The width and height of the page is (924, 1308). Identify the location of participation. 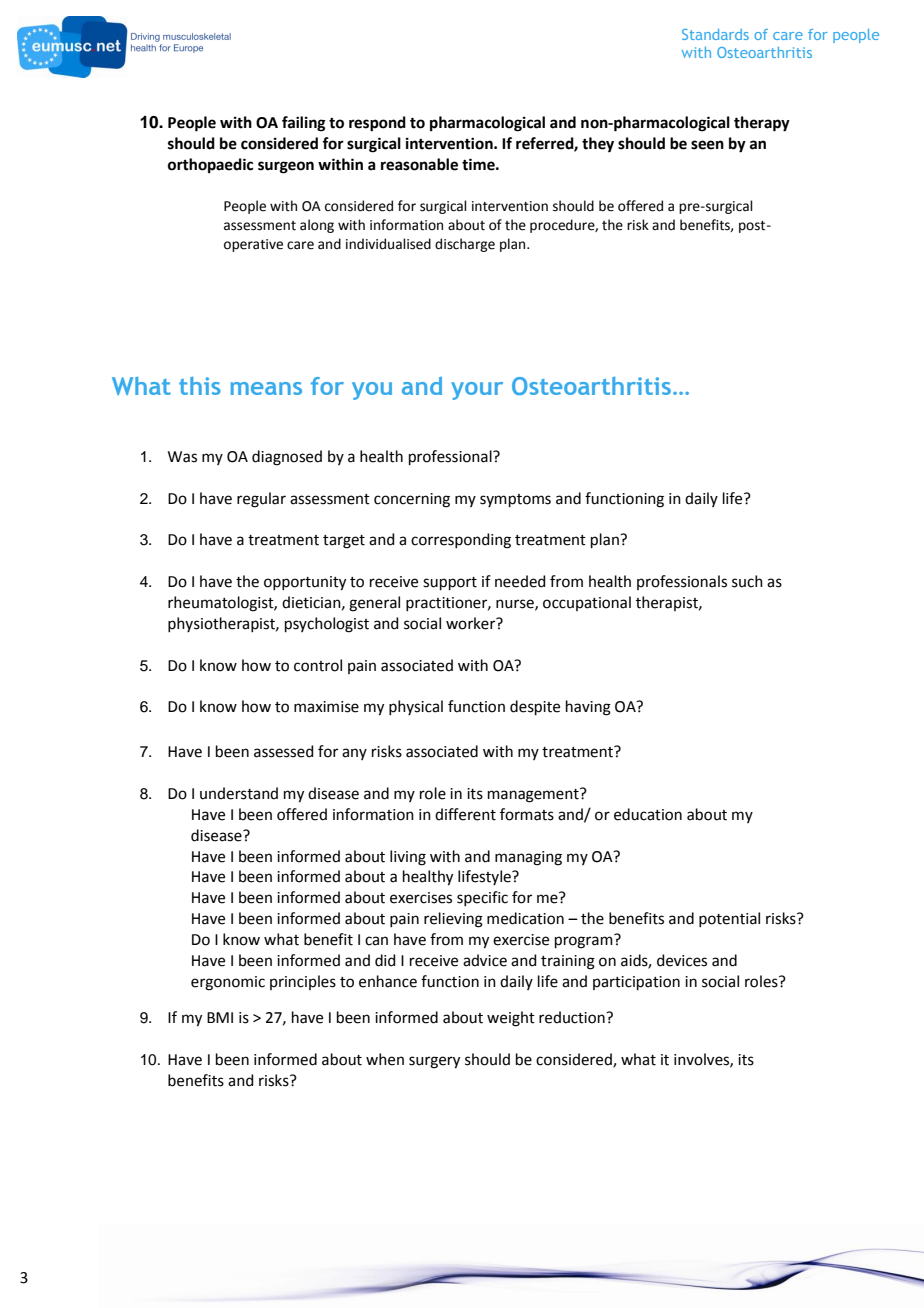
(636, 983).
